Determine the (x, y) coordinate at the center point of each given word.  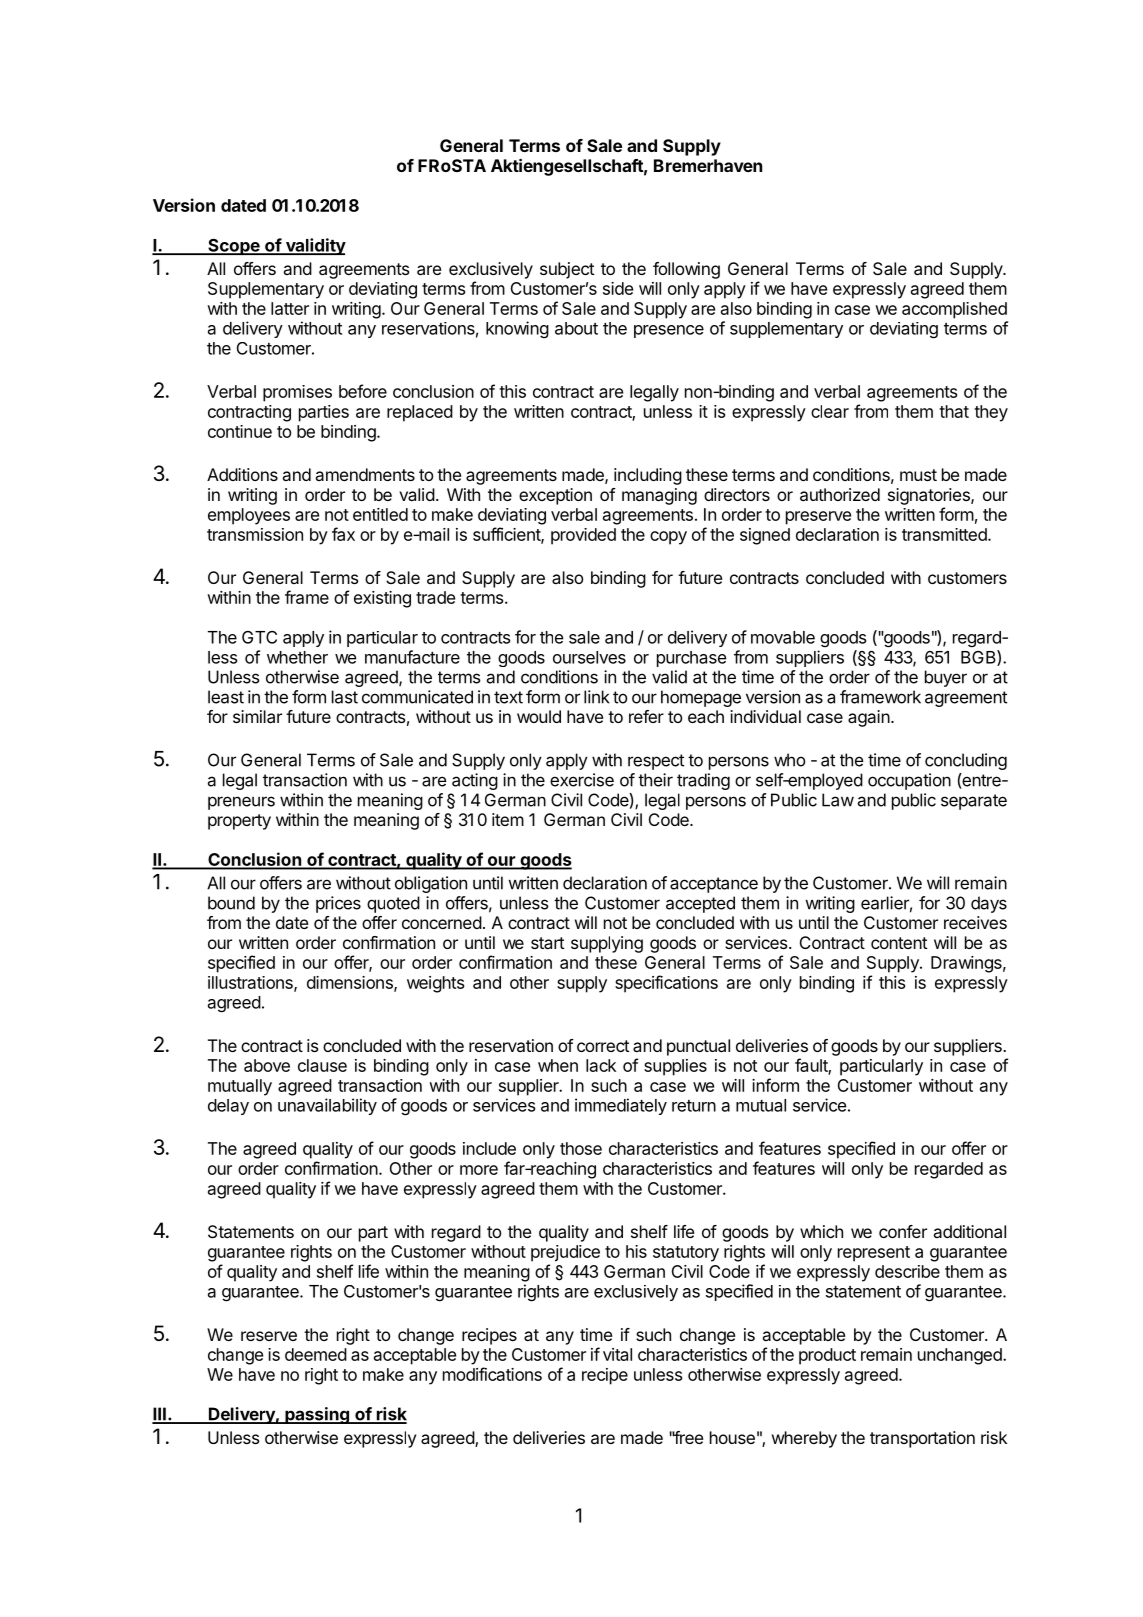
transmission (255, 534)
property (239, 822)
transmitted (944, 534)
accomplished (954, 310)
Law (838, 800)
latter (290, 308)
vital (617, 1354)
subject (567, 270)
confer (903, 1231)
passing (317, 1415)
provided (583, 536)
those (581, 1148)
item (508, 819)
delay (228, 1107)
